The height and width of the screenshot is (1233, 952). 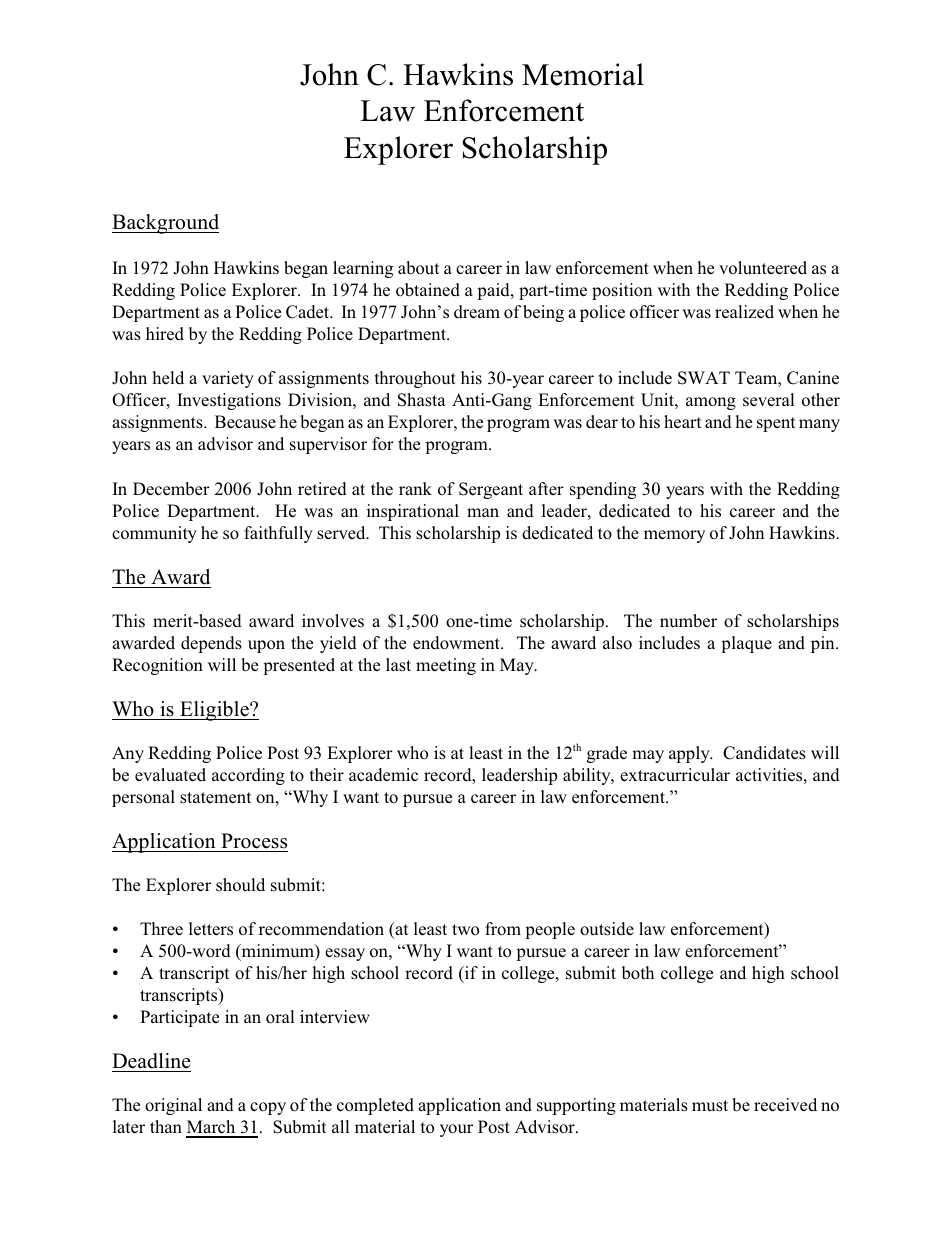 I want to click on your, so click(x=456, y=1130).
